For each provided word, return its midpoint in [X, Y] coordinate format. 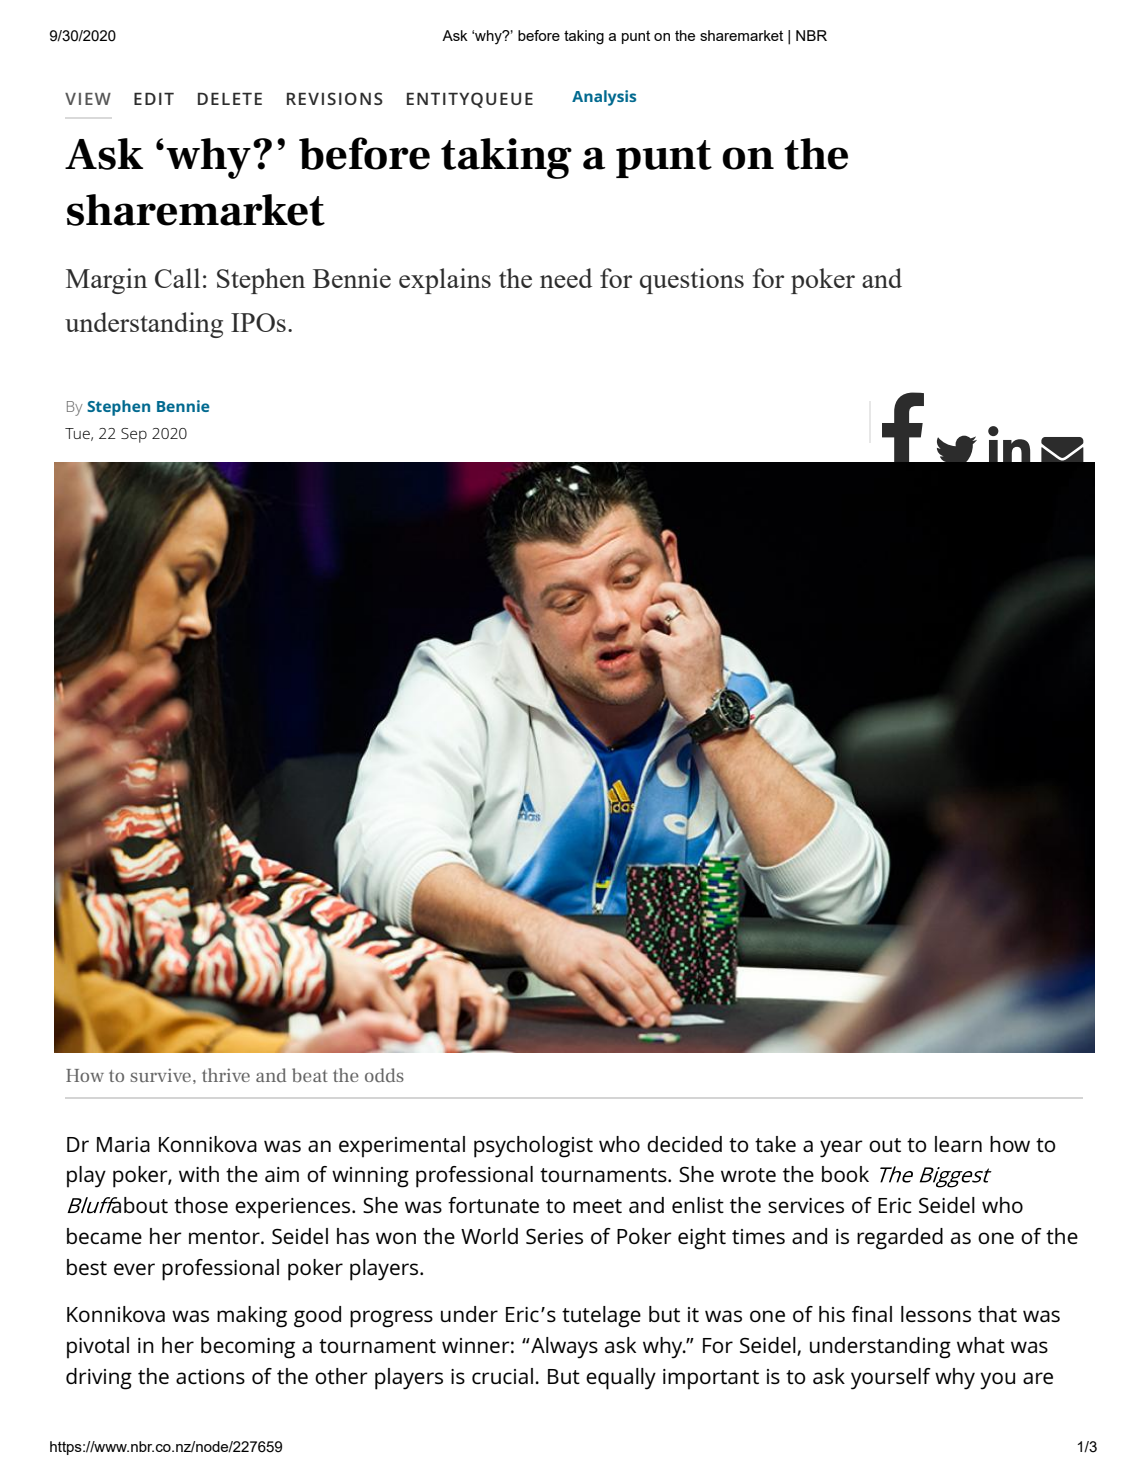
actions [210, 1376]
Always [563, 1348]
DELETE [230, 98]
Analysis [604, 98]
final [872, 1314]
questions [692, 281]
